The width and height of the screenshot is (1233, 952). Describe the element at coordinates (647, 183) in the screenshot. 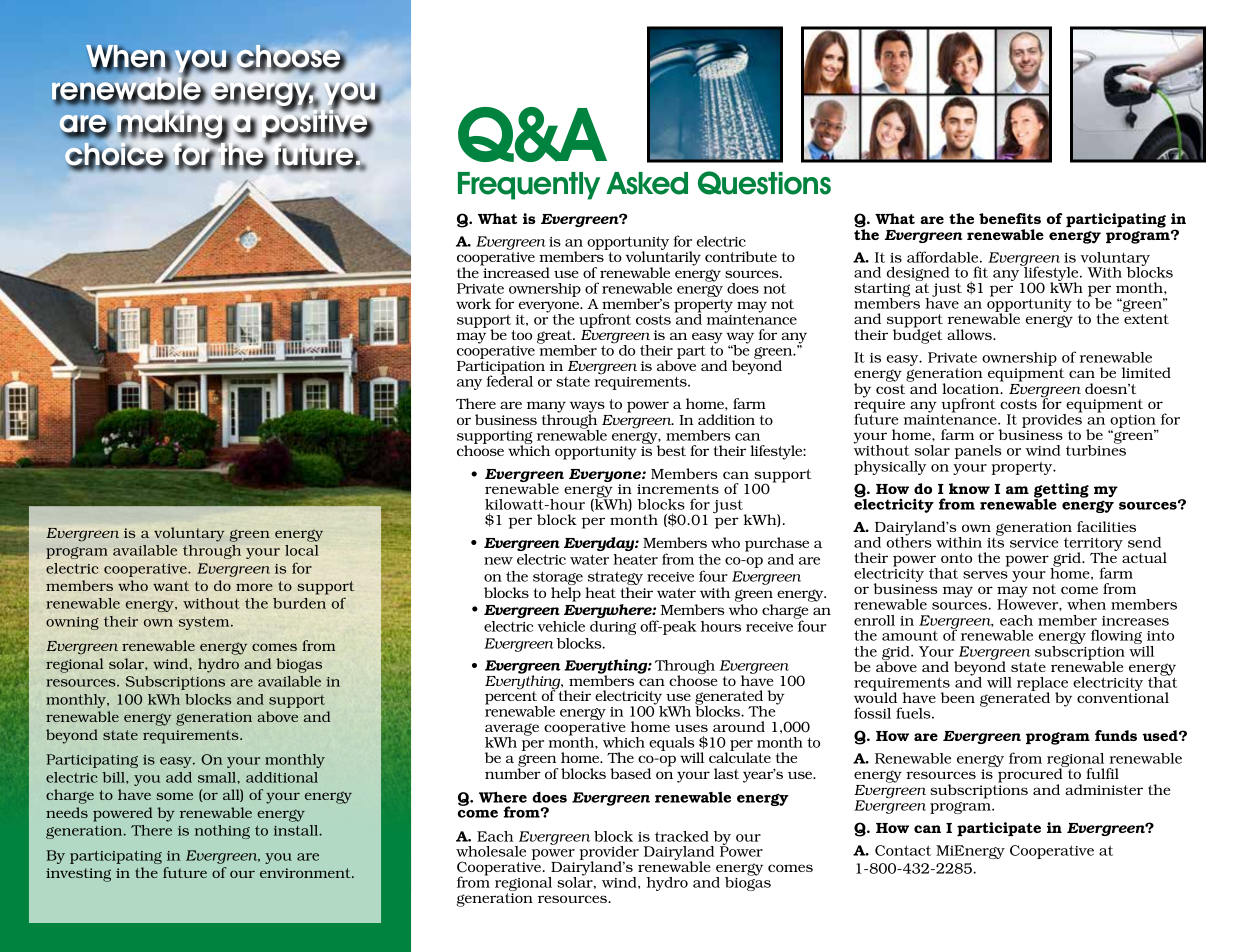

I see `Asked` at that location.
